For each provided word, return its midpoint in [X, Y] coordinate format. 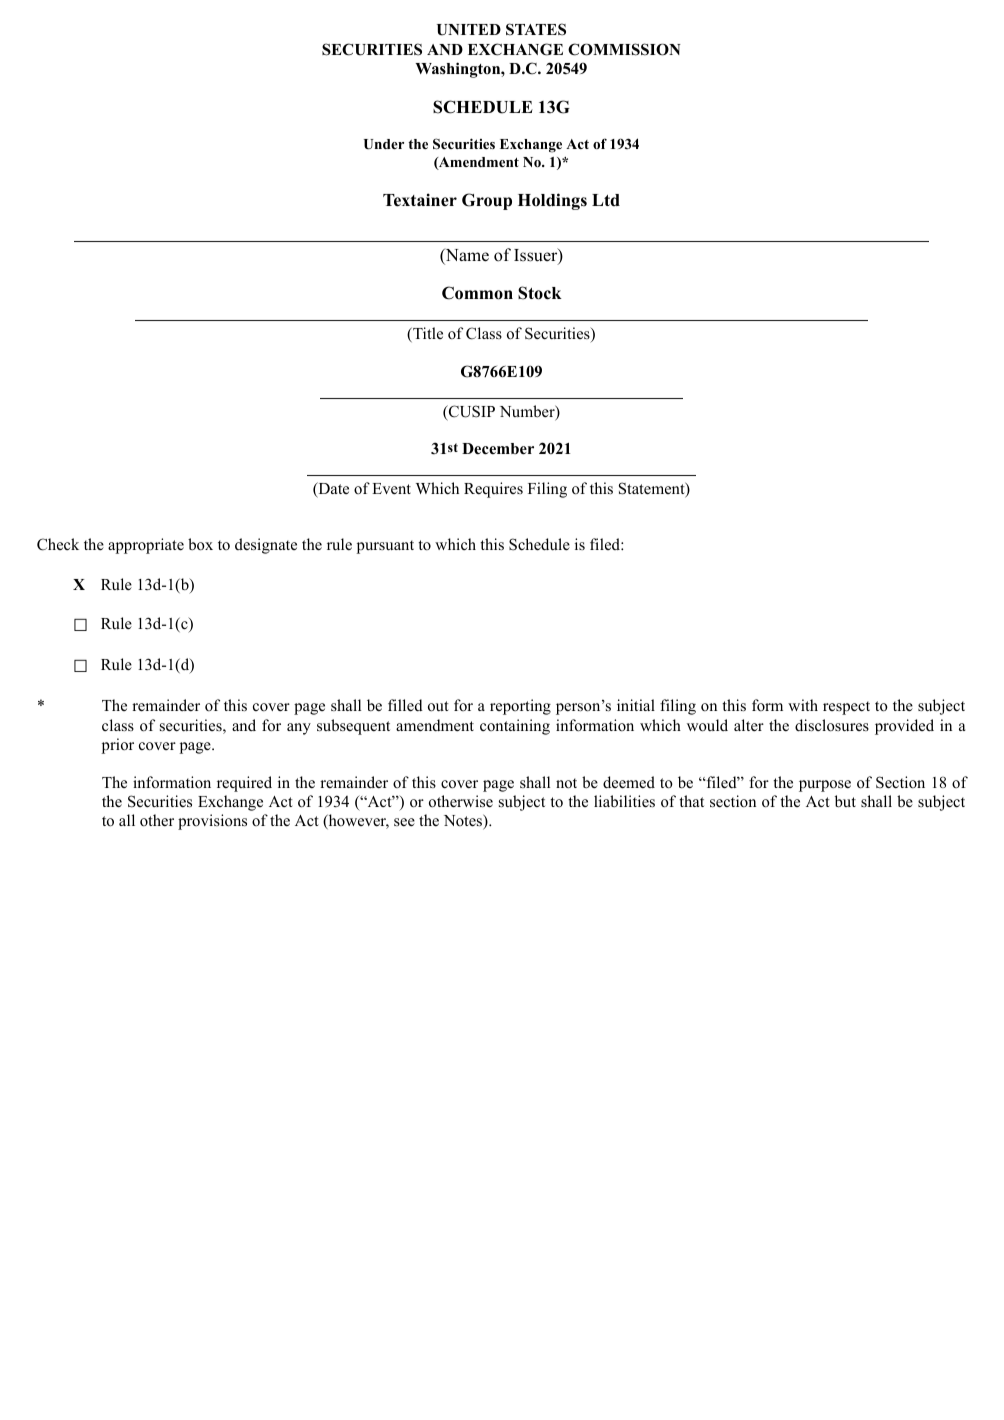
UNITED [469, 30]
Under [384, 144]
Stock [540, 293]
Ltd [606, 200]
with [803, 705]
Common [477, 293]
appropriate [146, 546]
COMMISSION [624, 49]
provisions [212, 822]
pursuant [385, 547]
